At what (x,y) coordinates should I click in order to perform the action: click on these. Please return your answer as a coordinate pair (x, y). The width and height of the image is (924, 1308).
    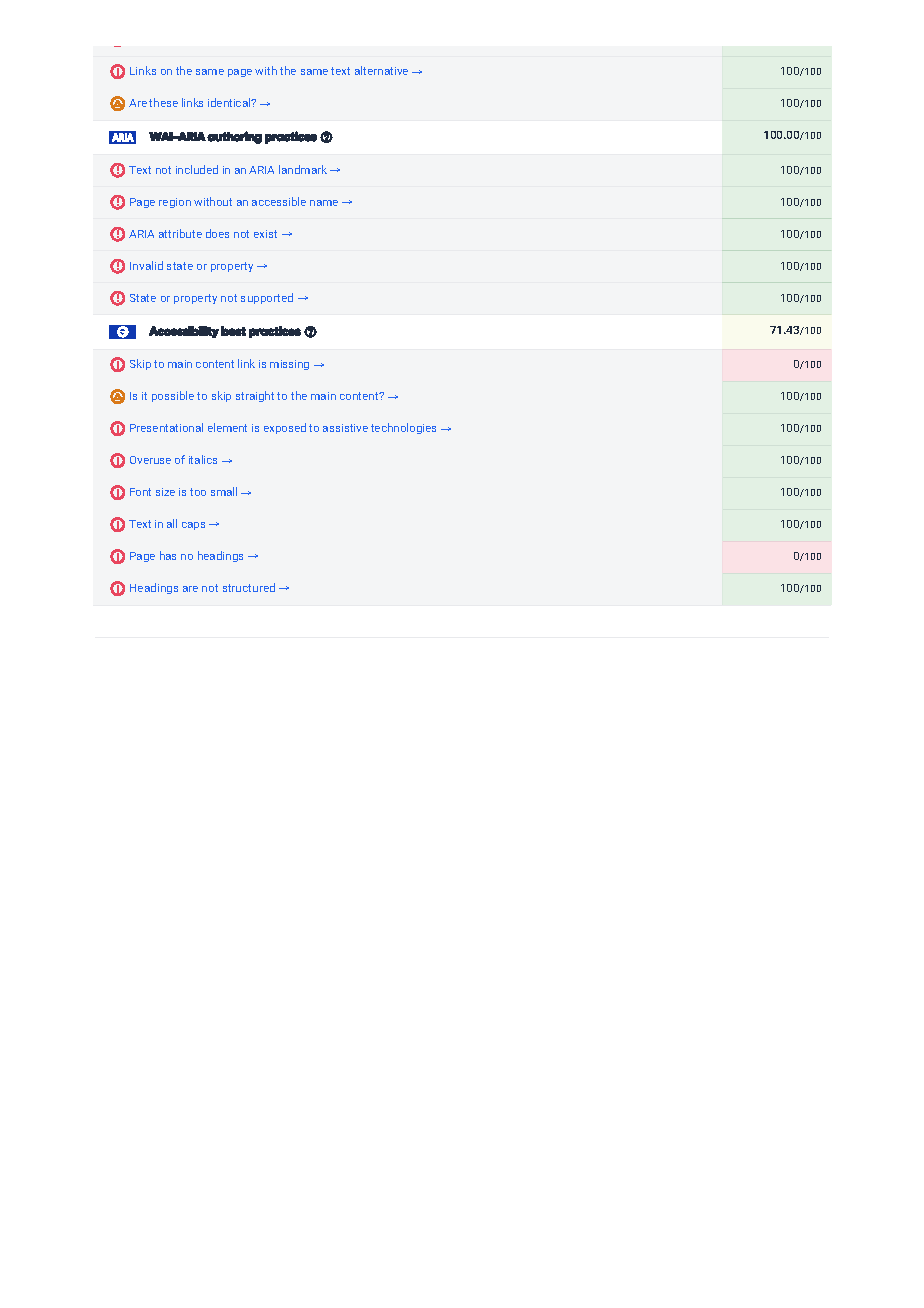
    Looking at the image, I should click on (163, 102).
